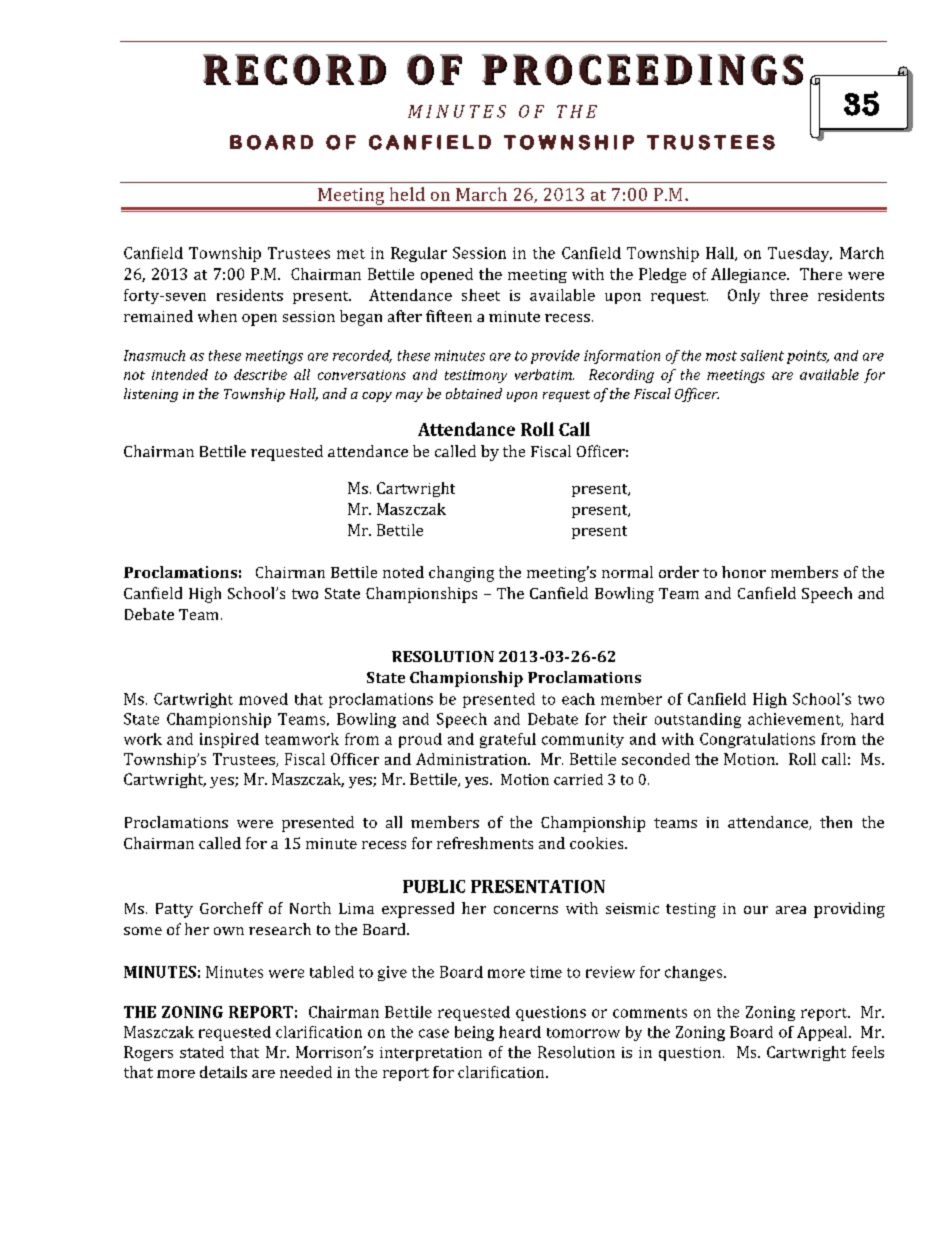 The width and height of the page is (952, 1233). I want to click on Regular, so click(419, 254).
